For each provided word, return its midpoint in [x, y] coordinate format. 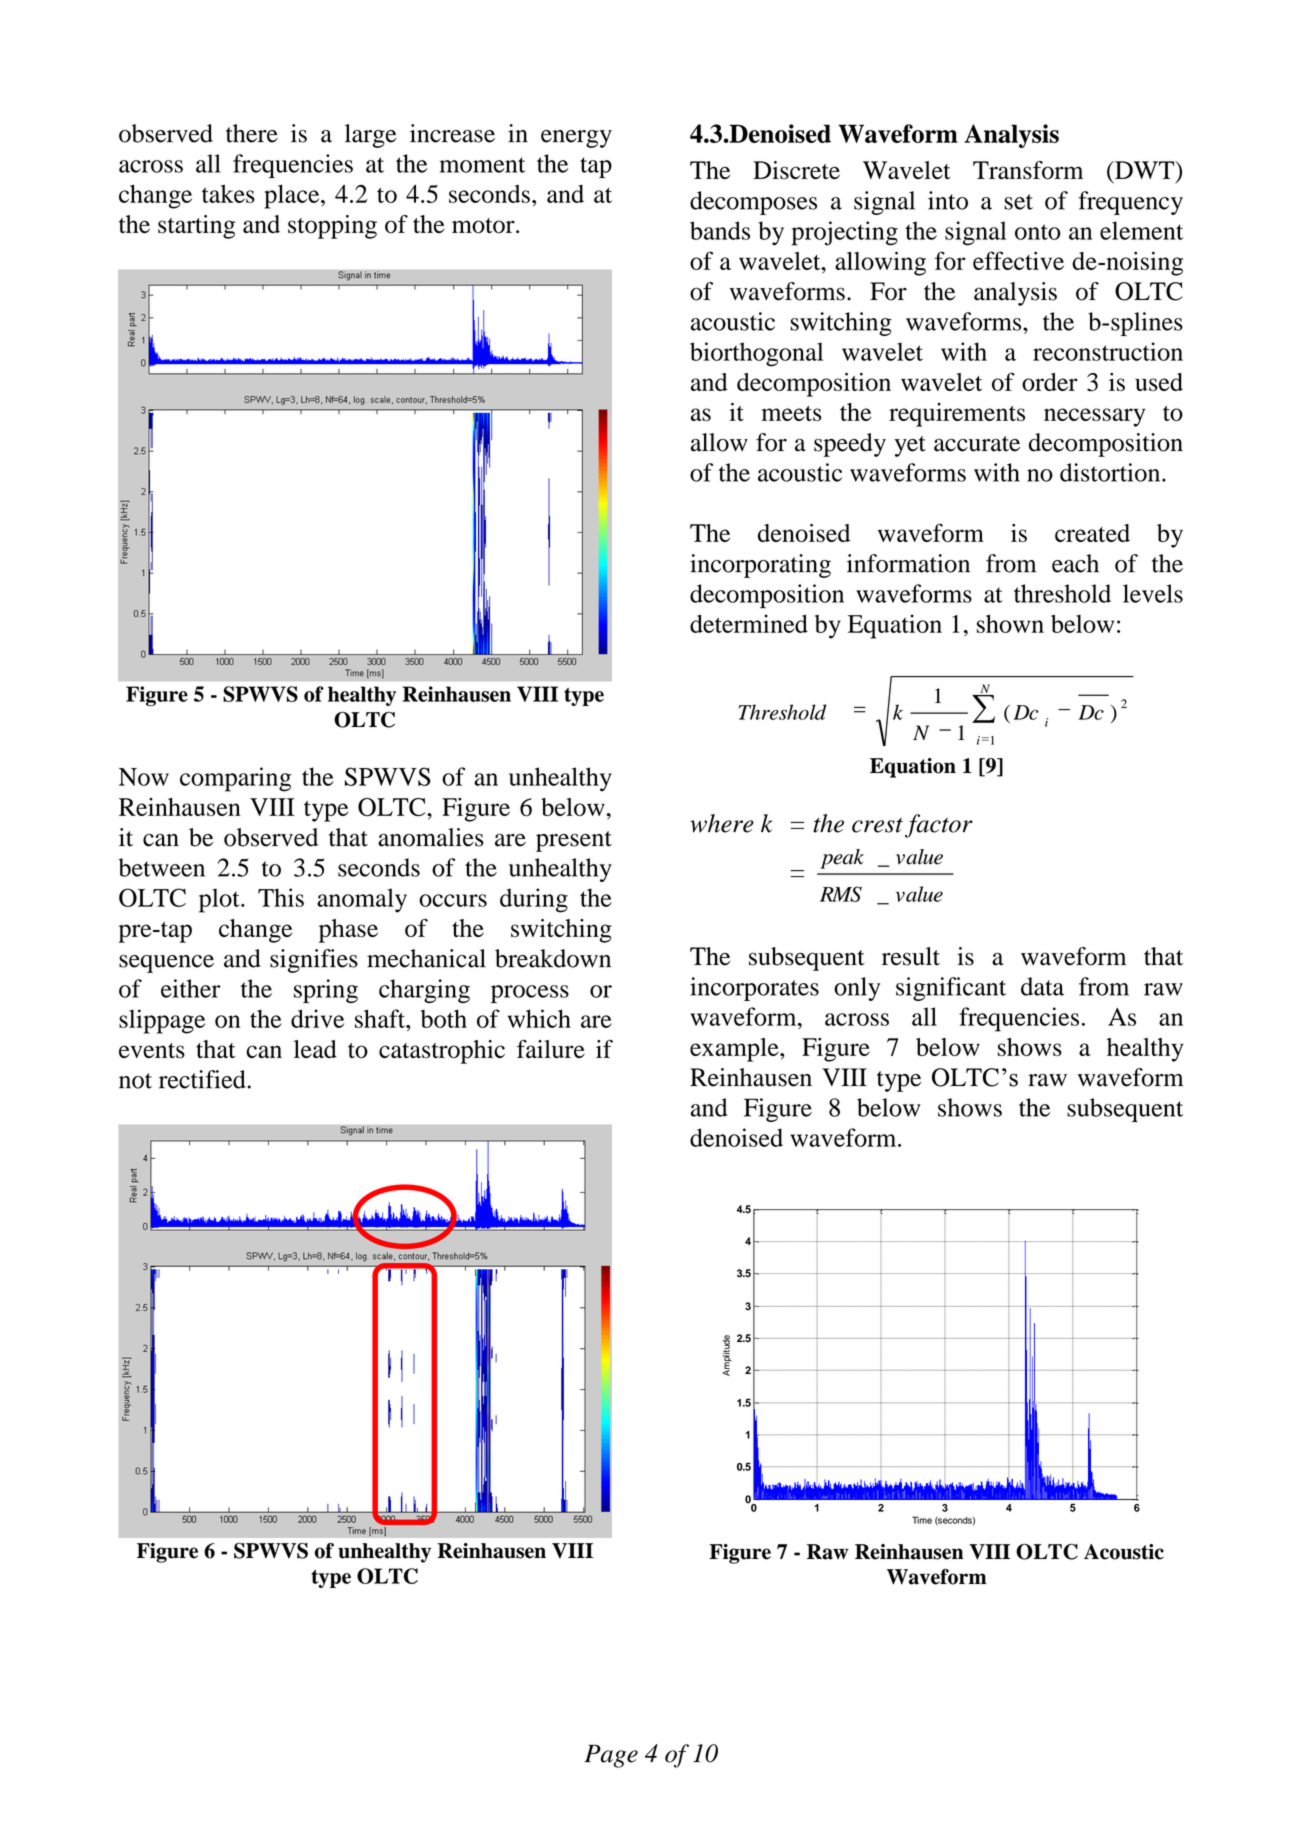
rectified [202, 1079]
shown [1010, 623]
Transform [1028, 170]
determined [749, 623]
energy [576, 139]
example [735, 1050]
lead [315, 1049]
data [1042, 986]
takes [228, 193]
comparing [235, 779]
